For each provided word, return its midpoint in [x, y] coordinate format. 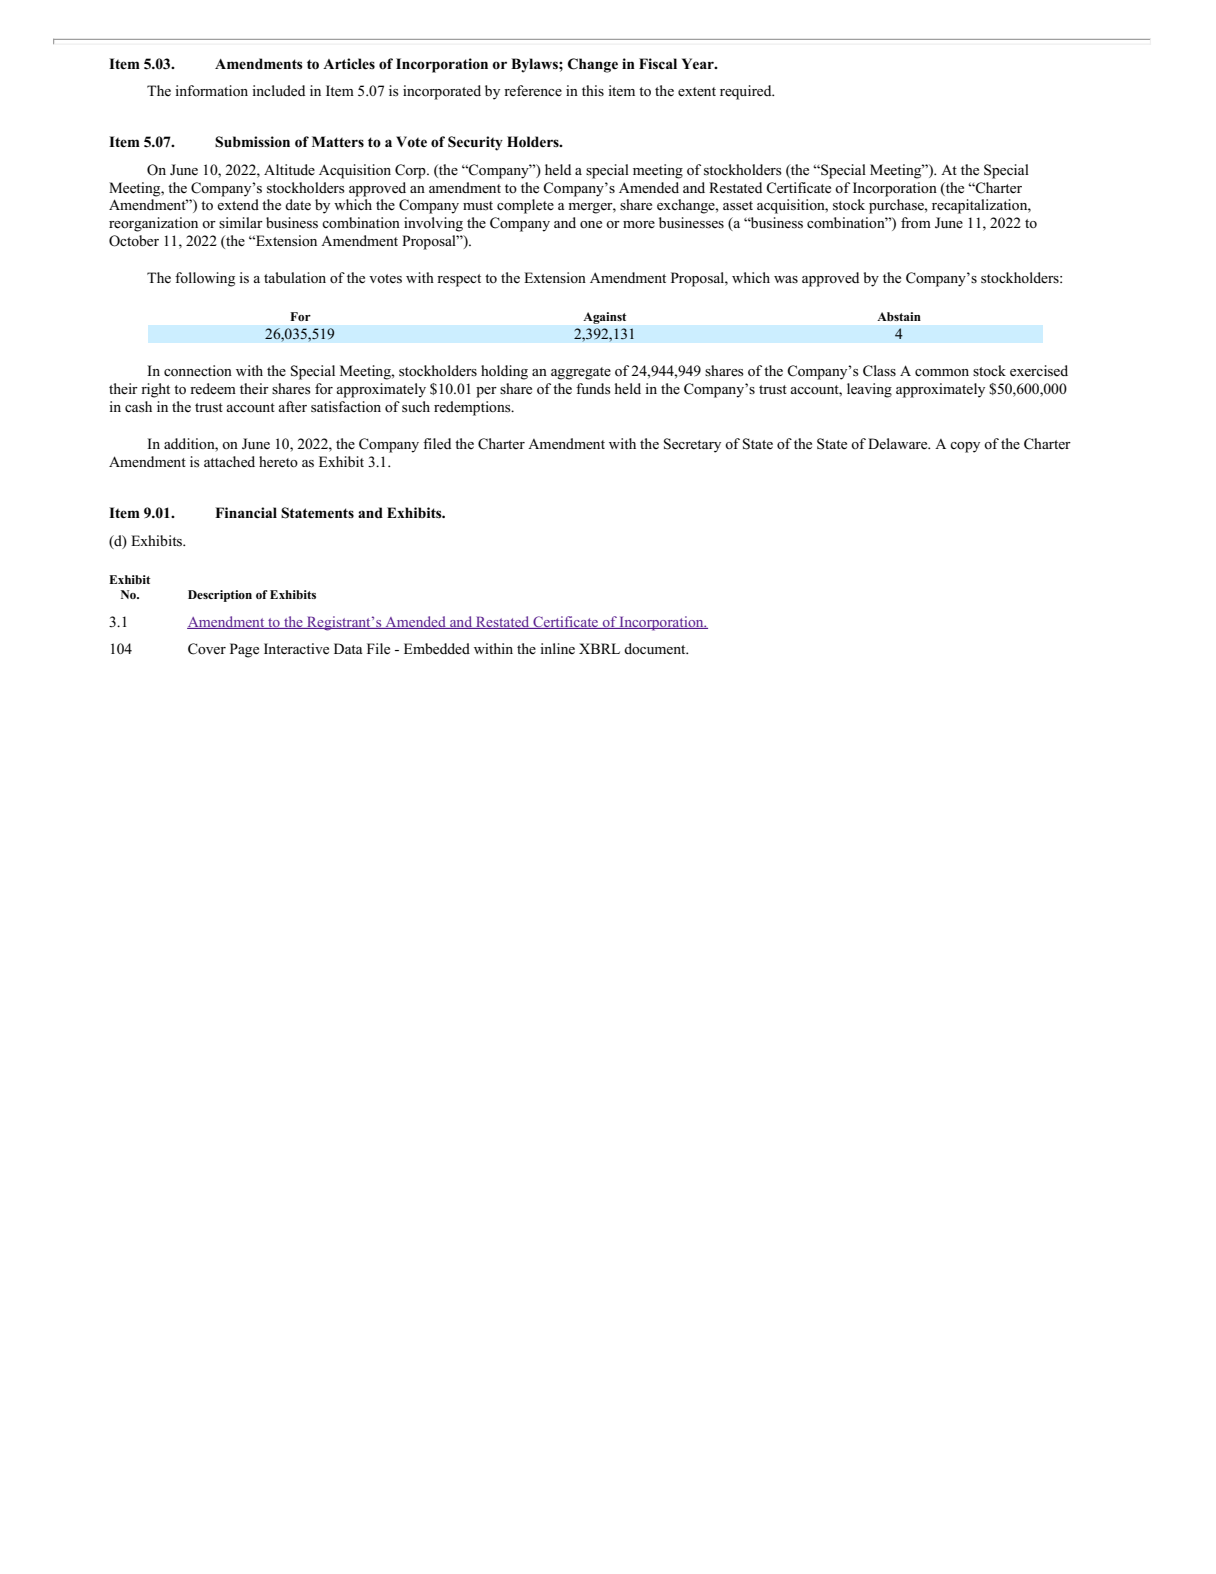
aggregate [581, 373]
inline [557, 648]
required [747, 92]
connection [198, 371]
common [942, 373]
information [211, 91]
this [593, 90]
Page [244, 650]
